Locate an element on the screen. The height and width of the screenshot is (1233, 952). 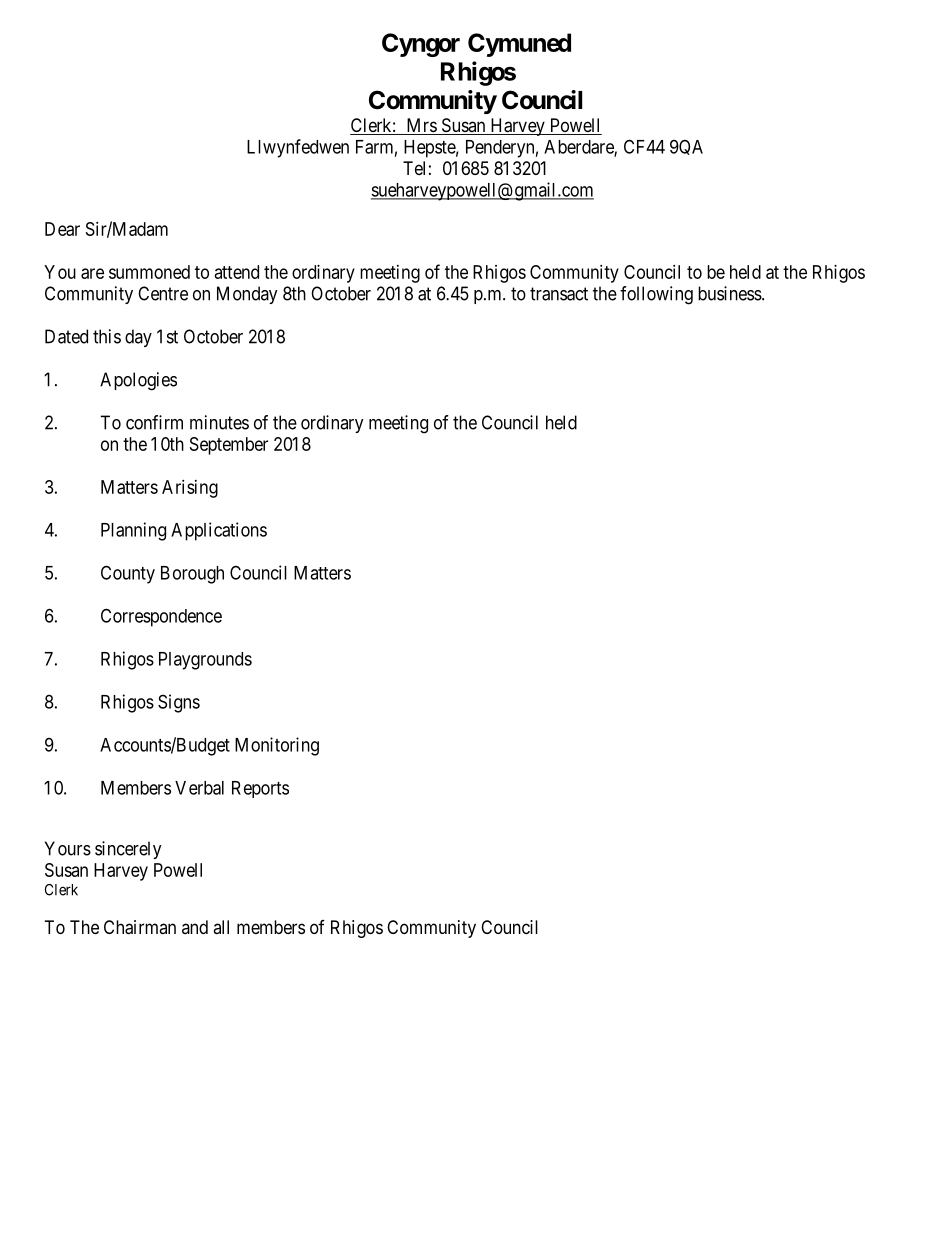
this is located at coordinates (107, 336).
